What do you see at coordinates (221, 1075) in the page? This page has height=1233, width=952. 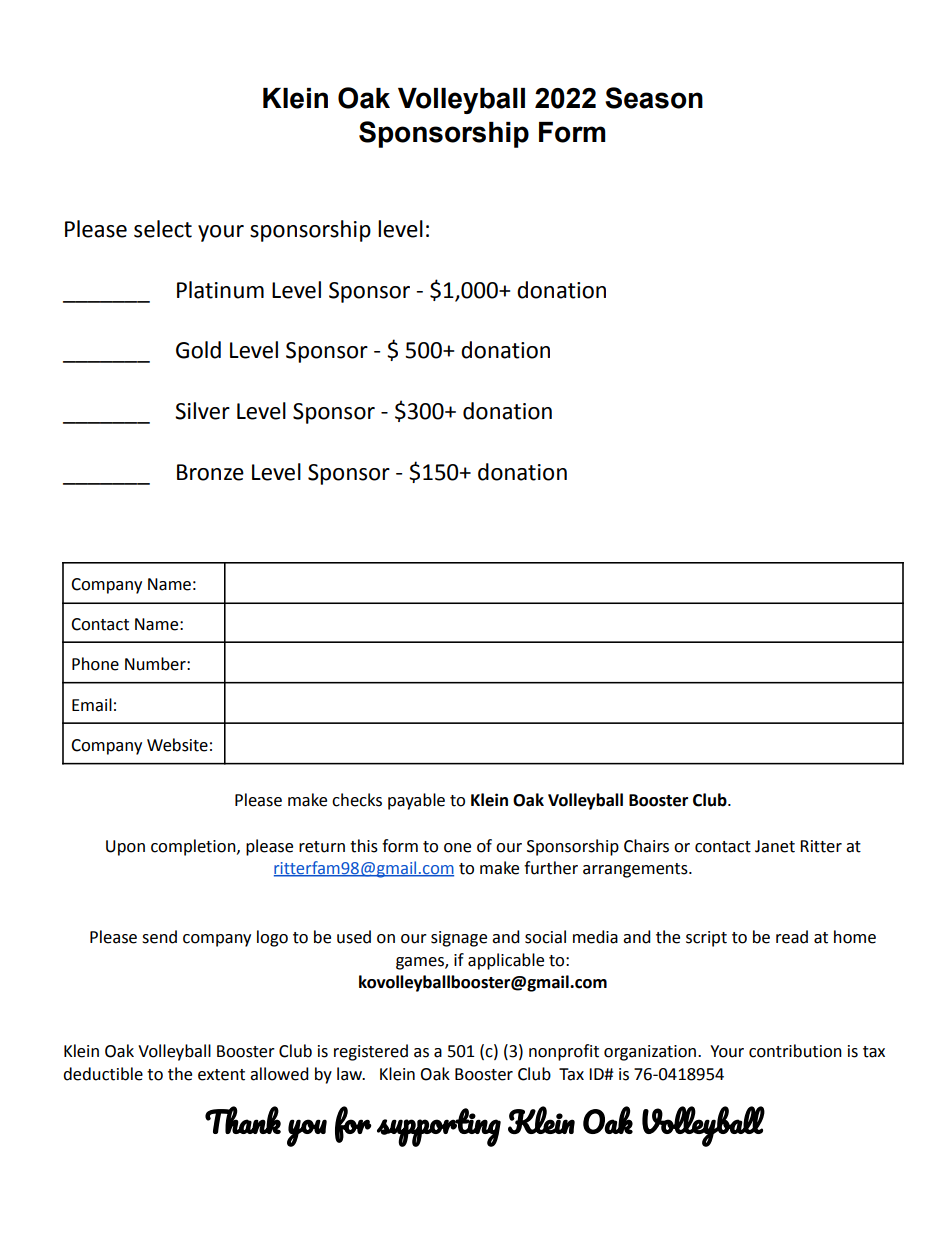 I see `extent` at bounding box center [221, 1075].
